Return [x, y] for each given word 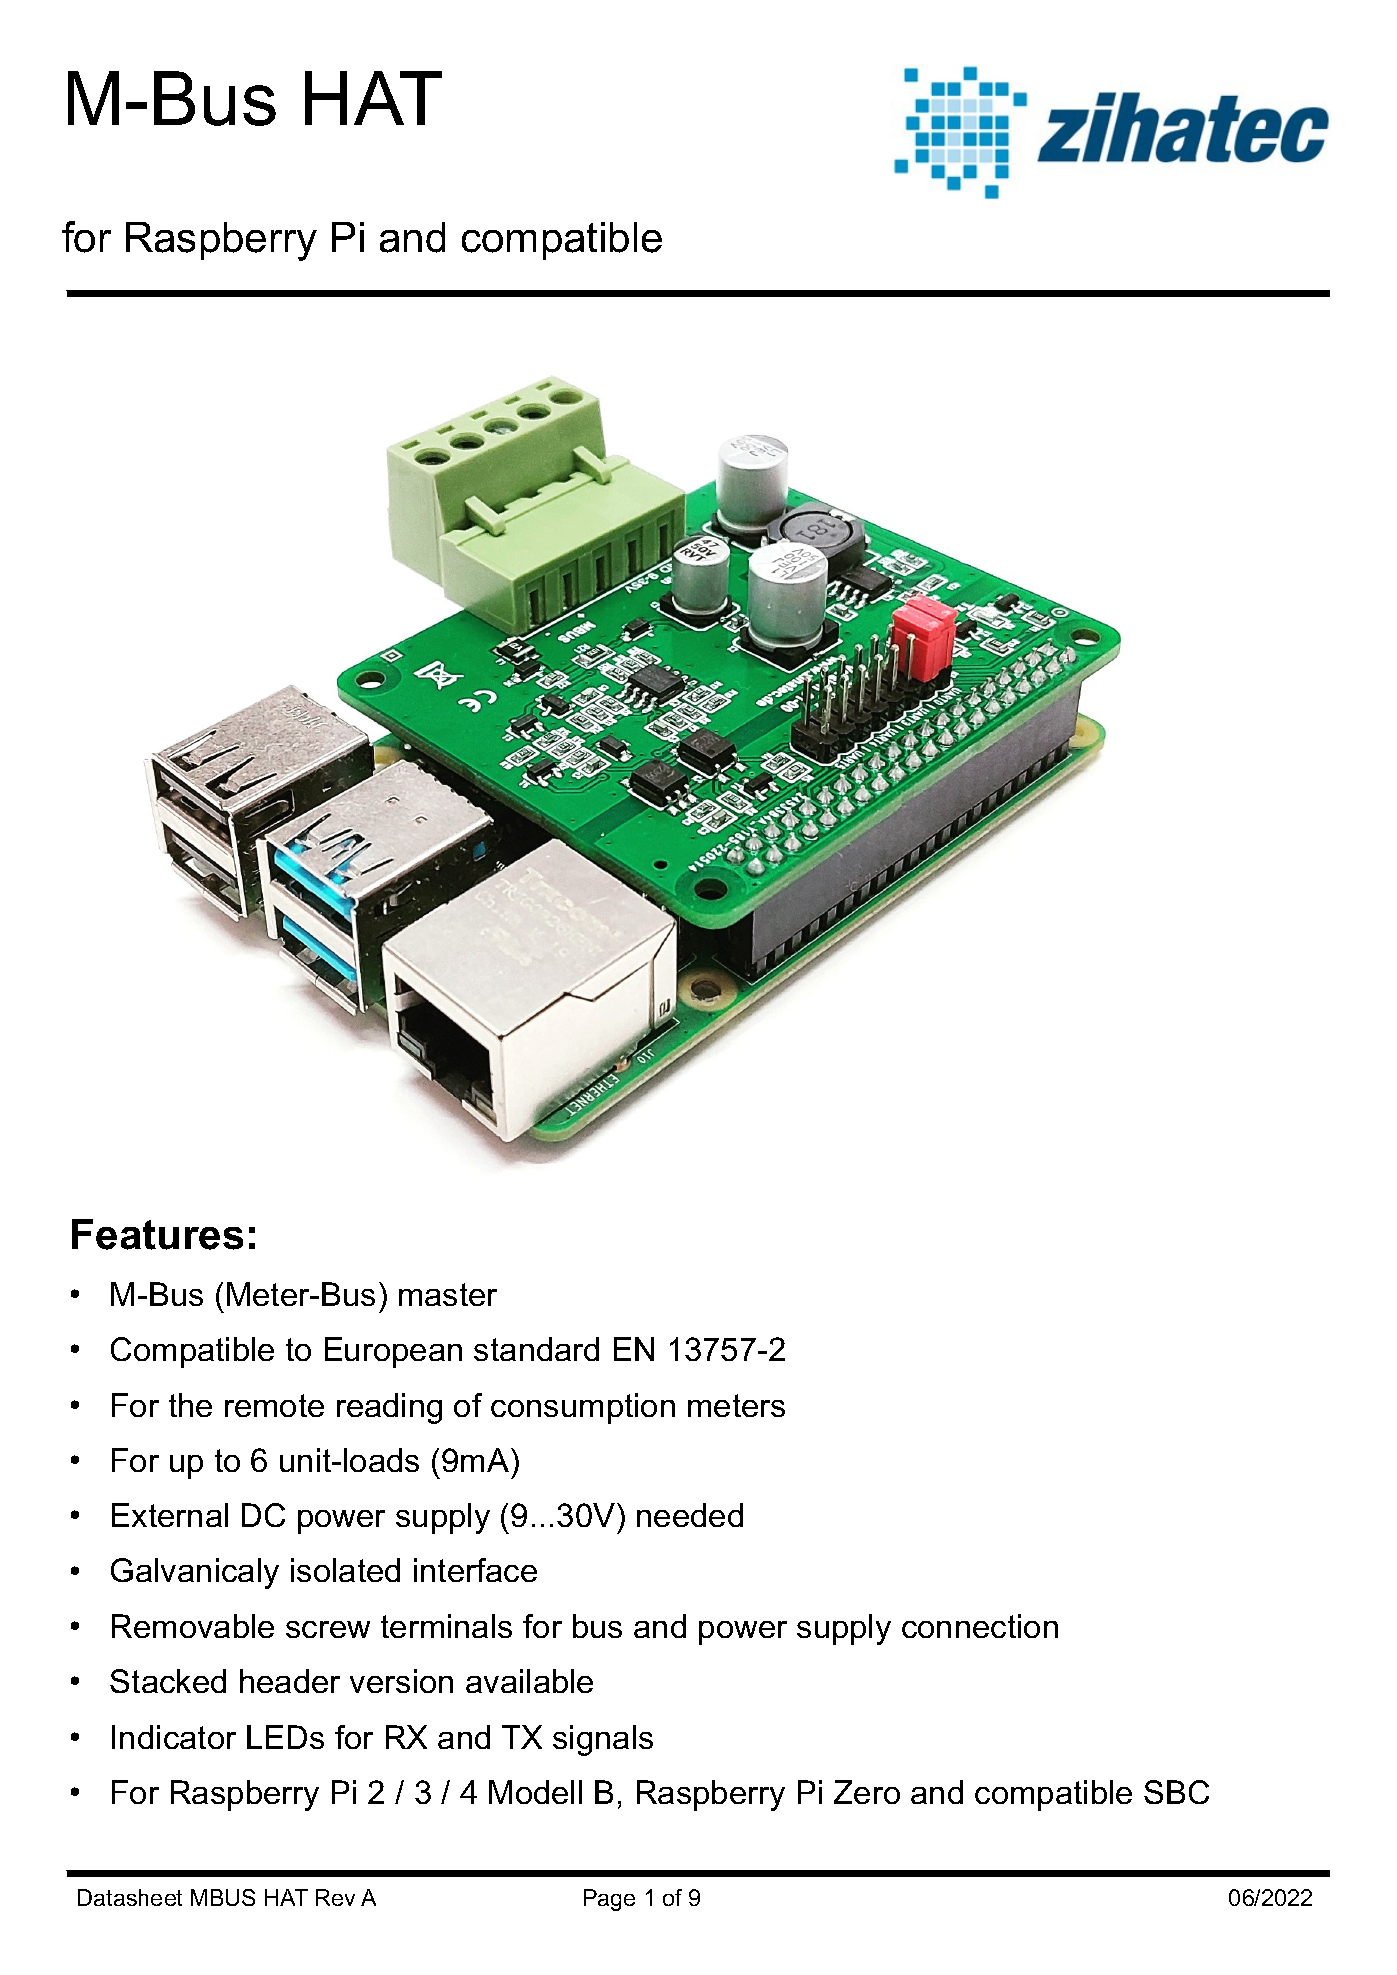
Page [609, 1900]
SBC [1176, 1792]
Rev [335, 1897]
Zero [867, 1792]
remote [274, 1405]
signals [603, 1740]
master [448, 1294]
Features [157, 1234]
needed [690, 1515]
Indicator [174, 1737]
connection [980, 1626]
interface [475, 1570]
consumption [583, 1408]
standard [536, 1349]
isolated [345, 1570]
